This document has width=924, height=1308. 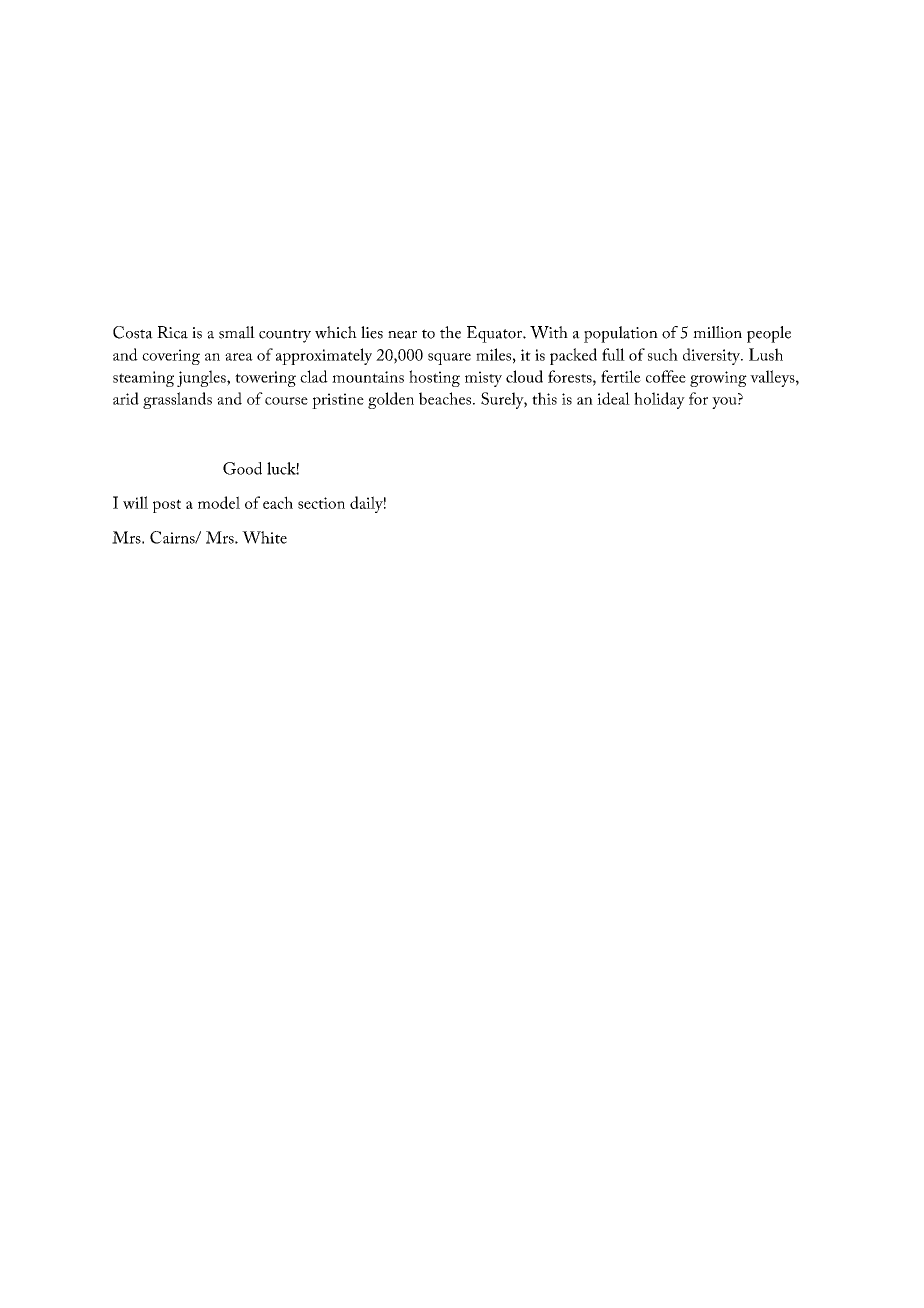 What do you see at coordinates (242, 468) in the document?
I see `Good` at bounding box center [242, 468].
